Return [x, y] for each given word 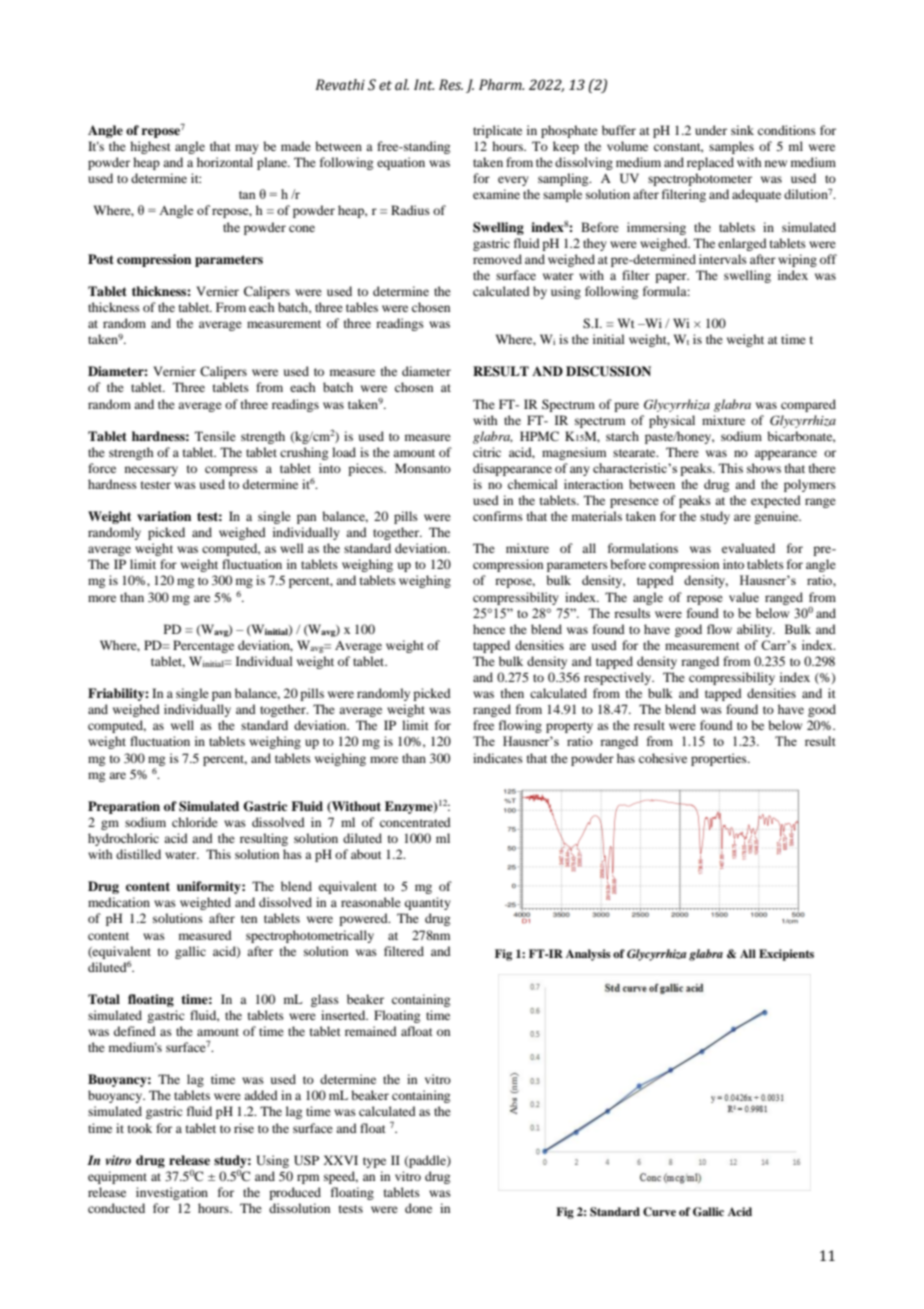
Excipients [786, 955]
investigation [172, 1193]
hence [489, 629]
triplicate [497, 131]
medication [119, 902]
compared [808, 405]
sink [742, 130]
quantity [428, 903]
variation [164, 516]
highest [150, 147]
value [744, 597]
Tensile [215, 436]
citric [487, 452]
